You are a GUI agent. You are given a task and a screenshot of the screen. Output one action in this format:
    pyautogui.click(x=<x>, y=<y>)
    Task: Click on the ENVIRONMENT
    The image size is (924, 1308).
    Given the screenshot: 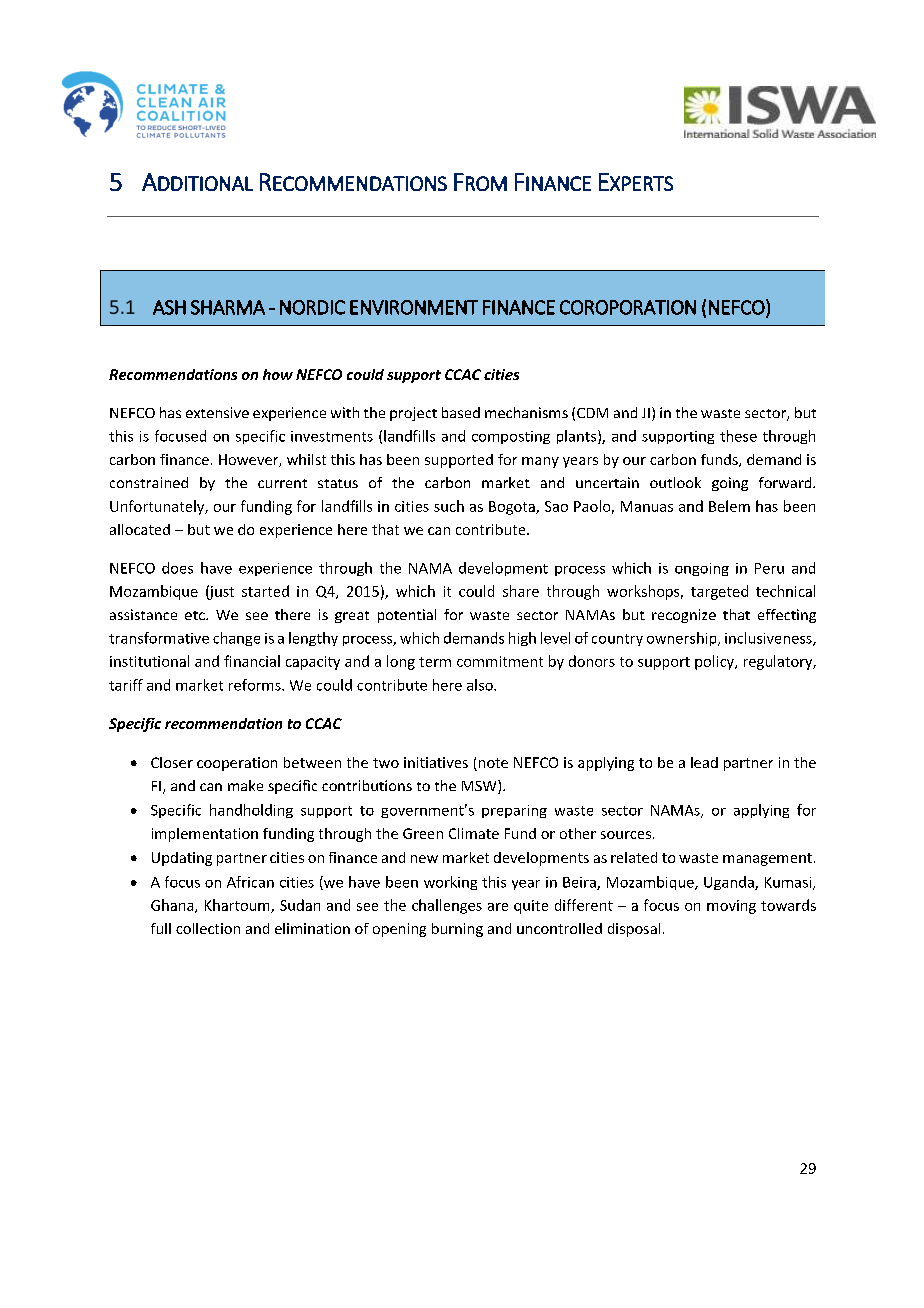 What is the action you would take?
    pyautogui.click(x=414, y=307)
